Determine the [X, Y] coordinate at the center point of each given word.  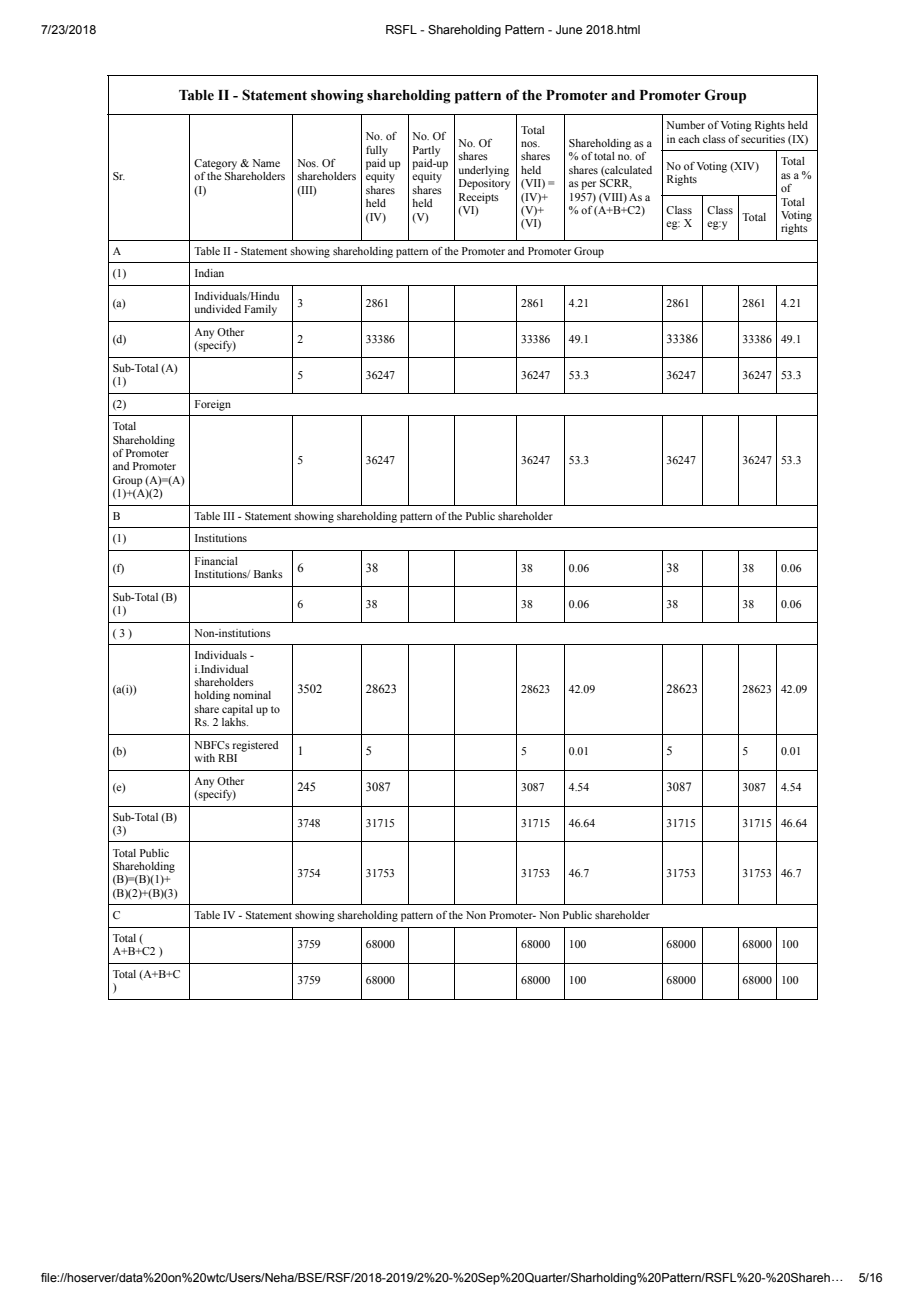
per [588, 185]
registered [255, 746]
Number [685, 125]
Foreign [213, 405]
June [569, 29]
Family [260, 310]
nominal [252, 695]
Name [266, 163]
